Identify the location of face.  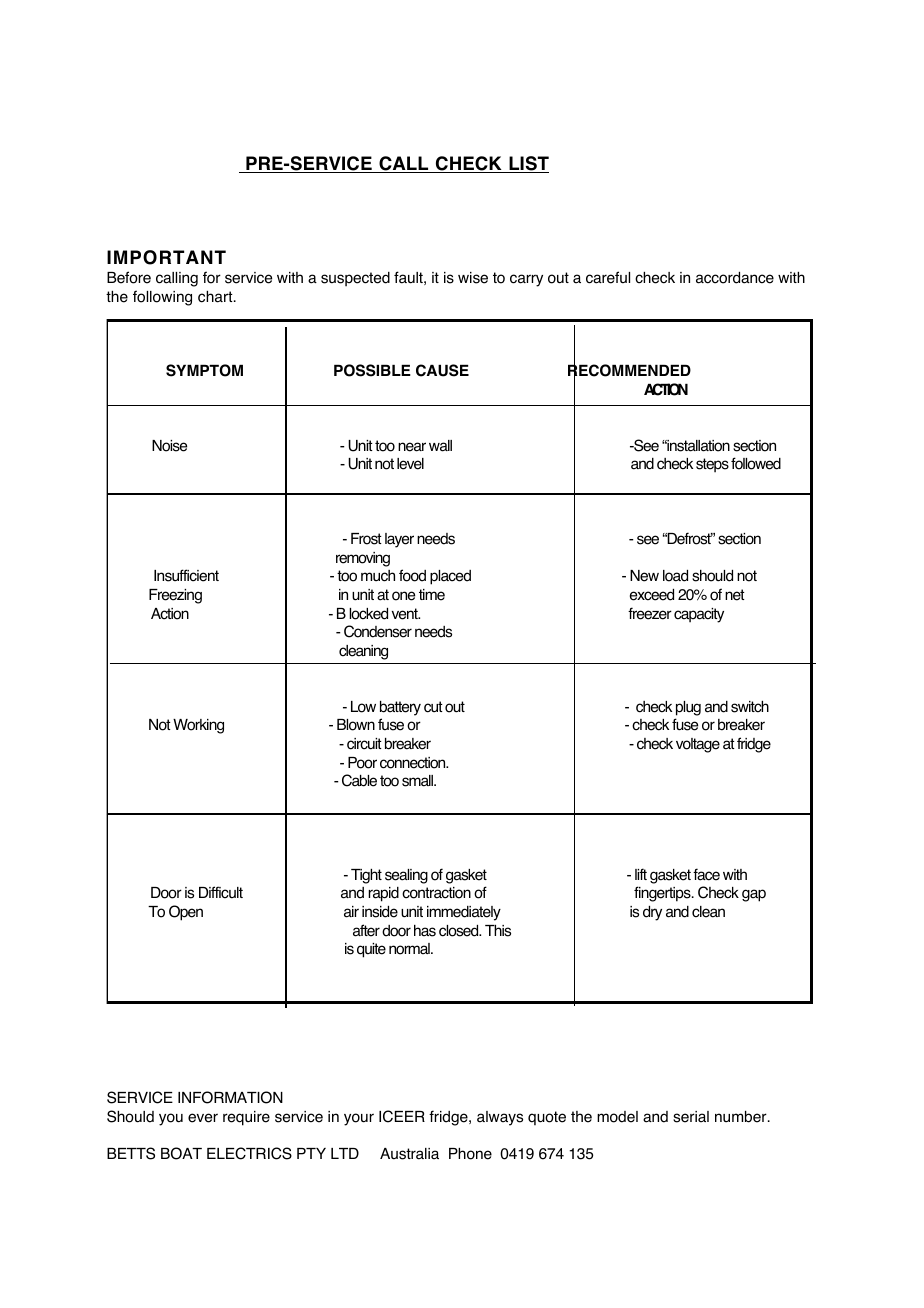
(706, 874).
